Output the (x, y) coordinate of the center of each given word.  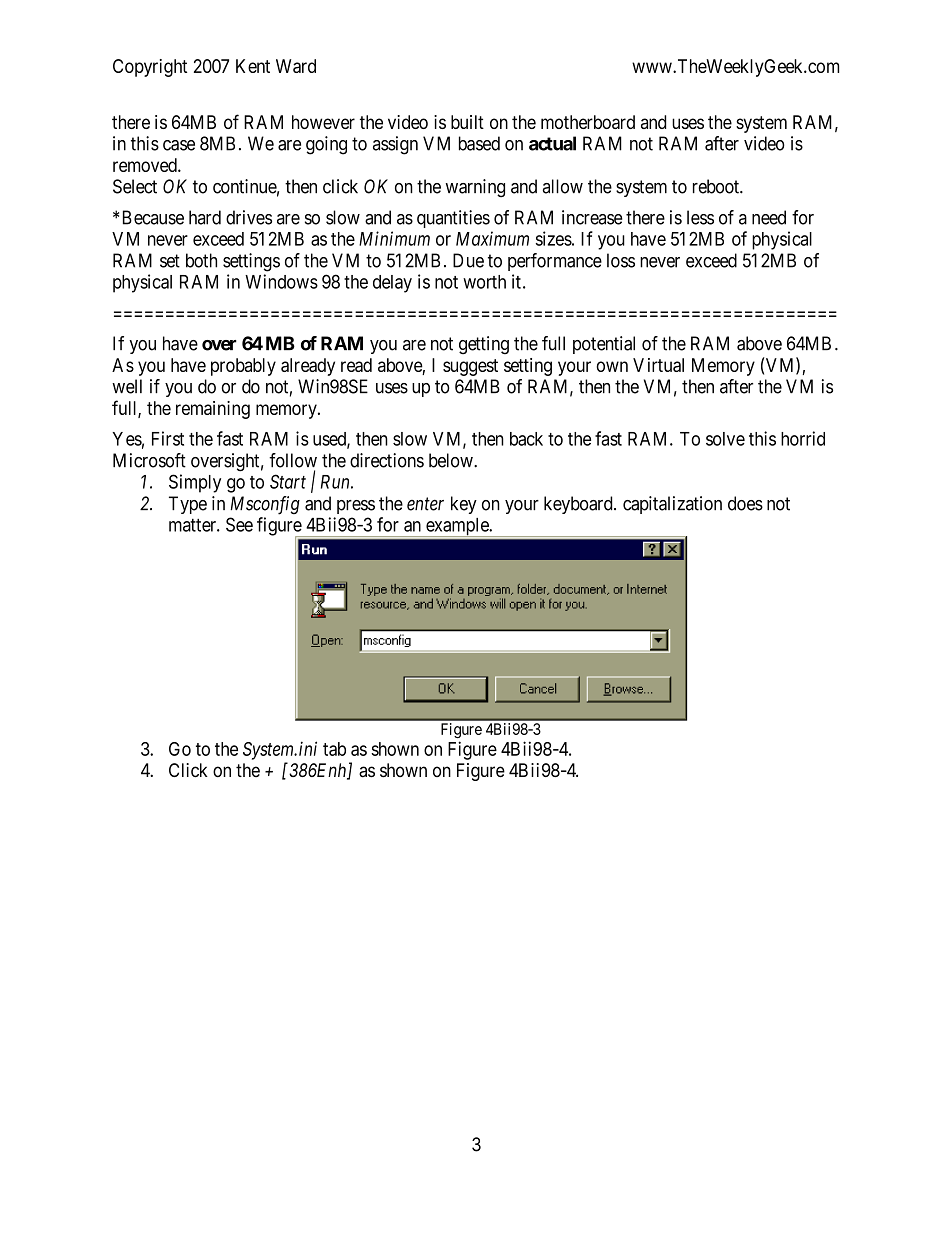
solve (725, 439)
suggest (470, 367)
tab (334, 749)
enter (425, 504)
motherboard (588, 122)
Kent (253, 66)
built (467, 122)
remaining (213, 410)
